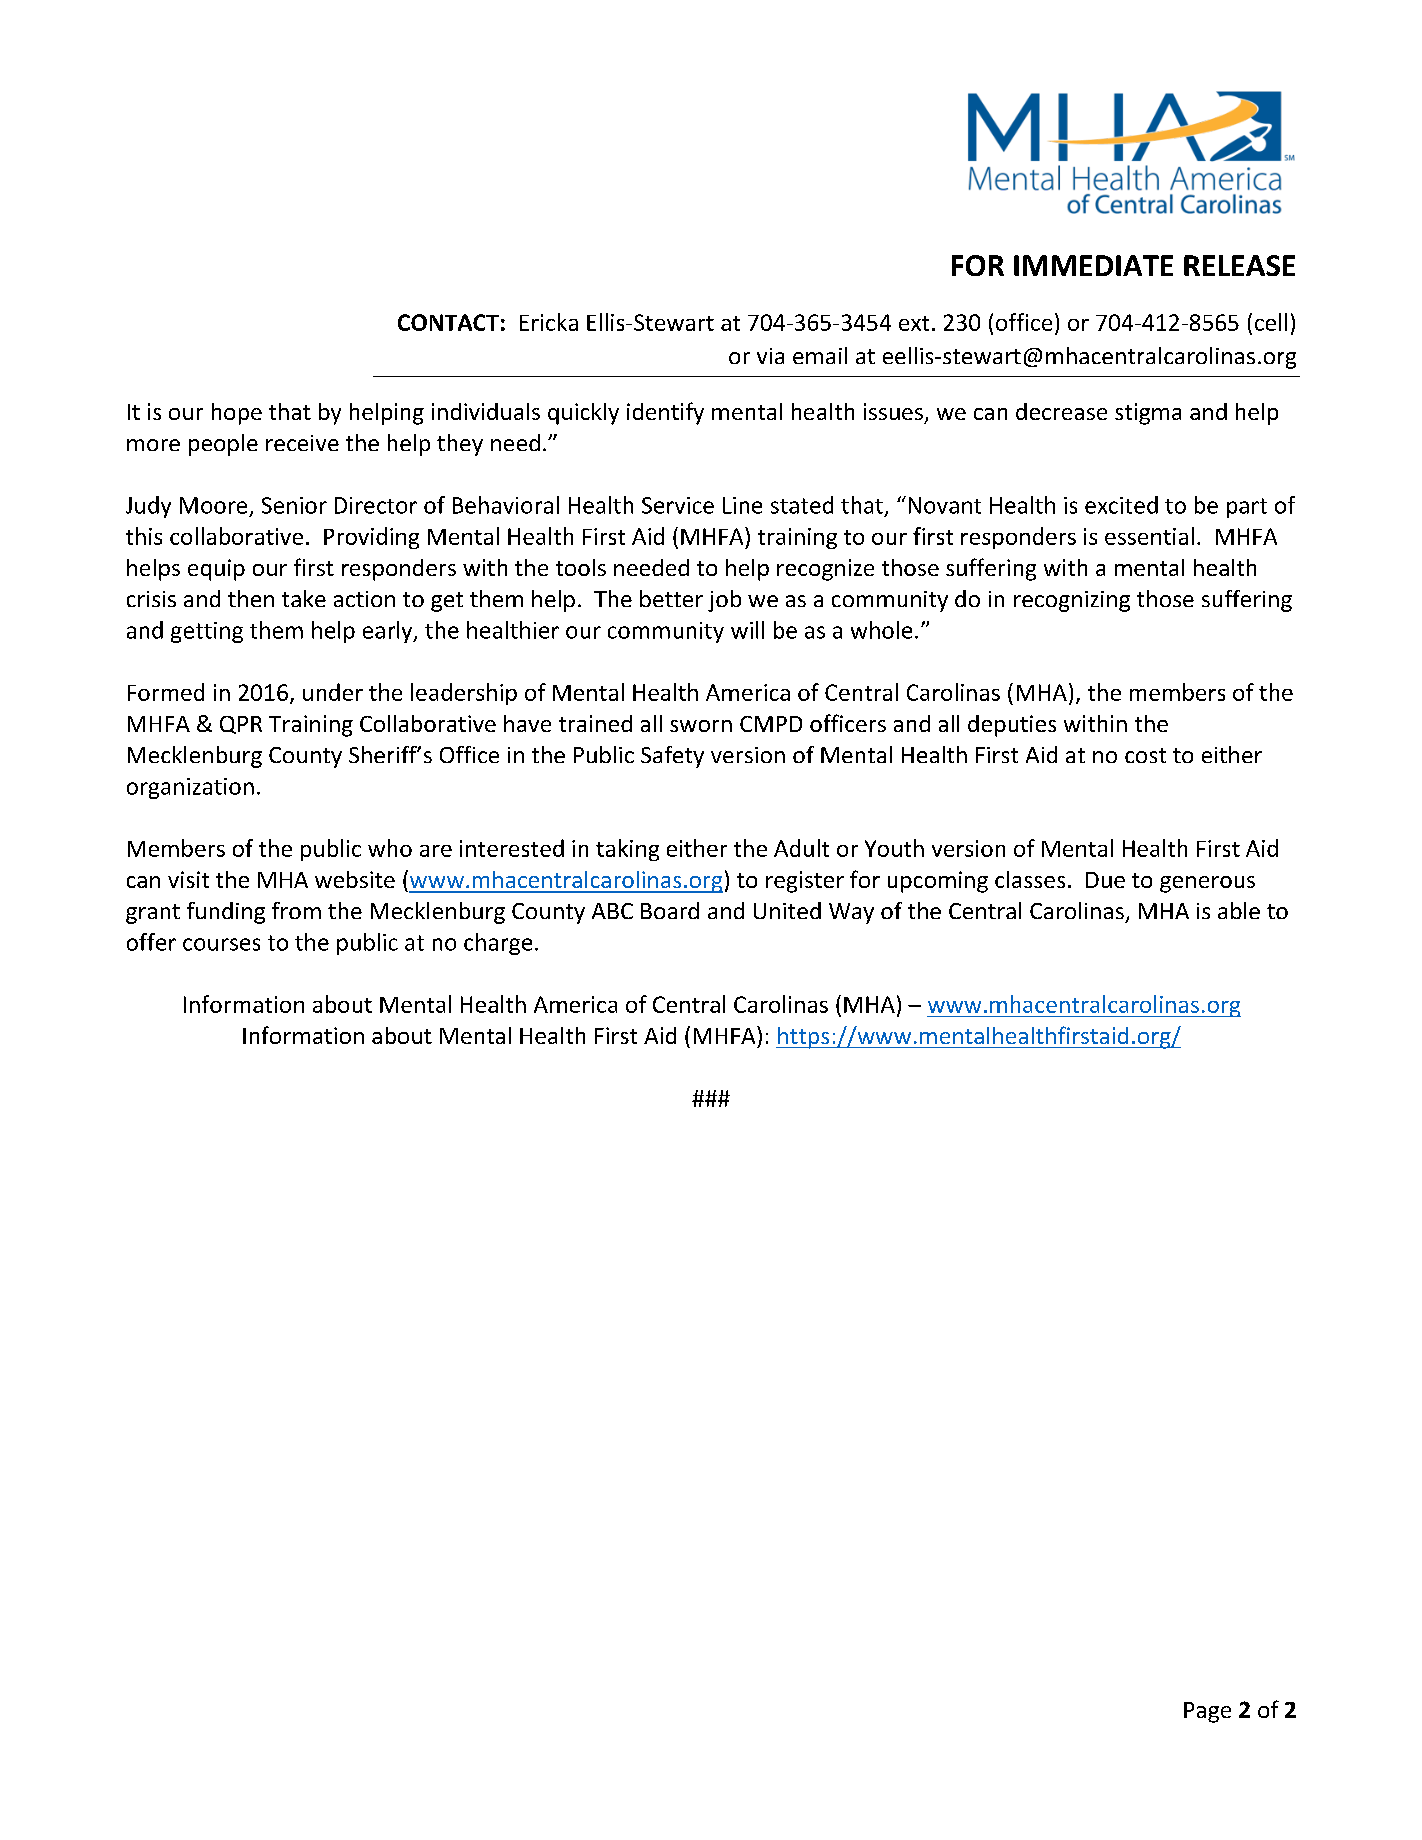  Describe the element at coordinates (670, 910) in the screenshot. I see `Board` at that location.
